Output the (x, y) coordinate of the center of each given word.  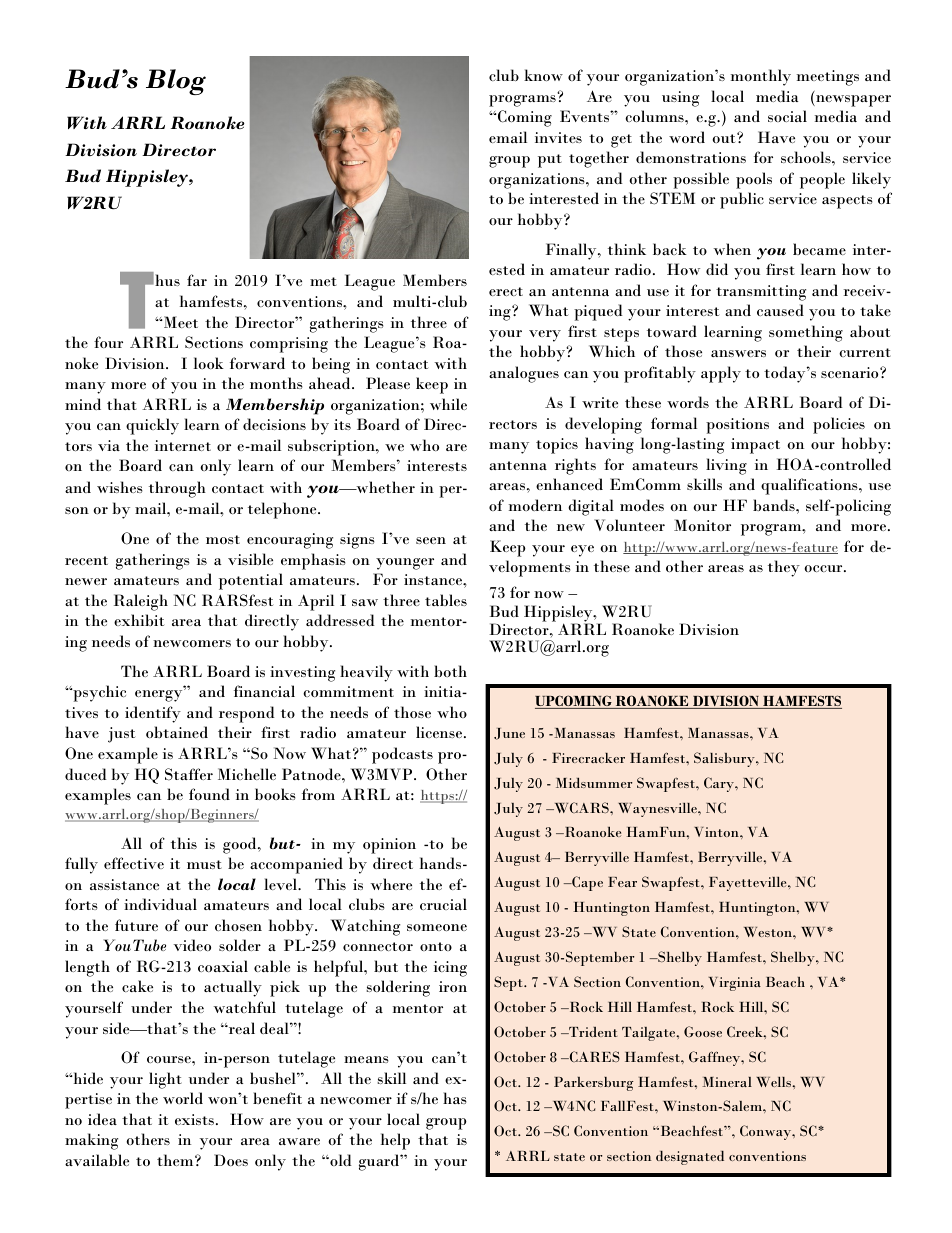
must (204, 864)
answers (738, 353)
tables (446, 600)
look (209, 363)
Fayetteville (749, 884)
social (787, 116)
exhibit (139, 620)
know (543, 75)
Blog (176, 82)
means (366, 1059)
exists (194, 1119)
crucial (443, 904)
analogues (524, 374)
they (784, 568)
